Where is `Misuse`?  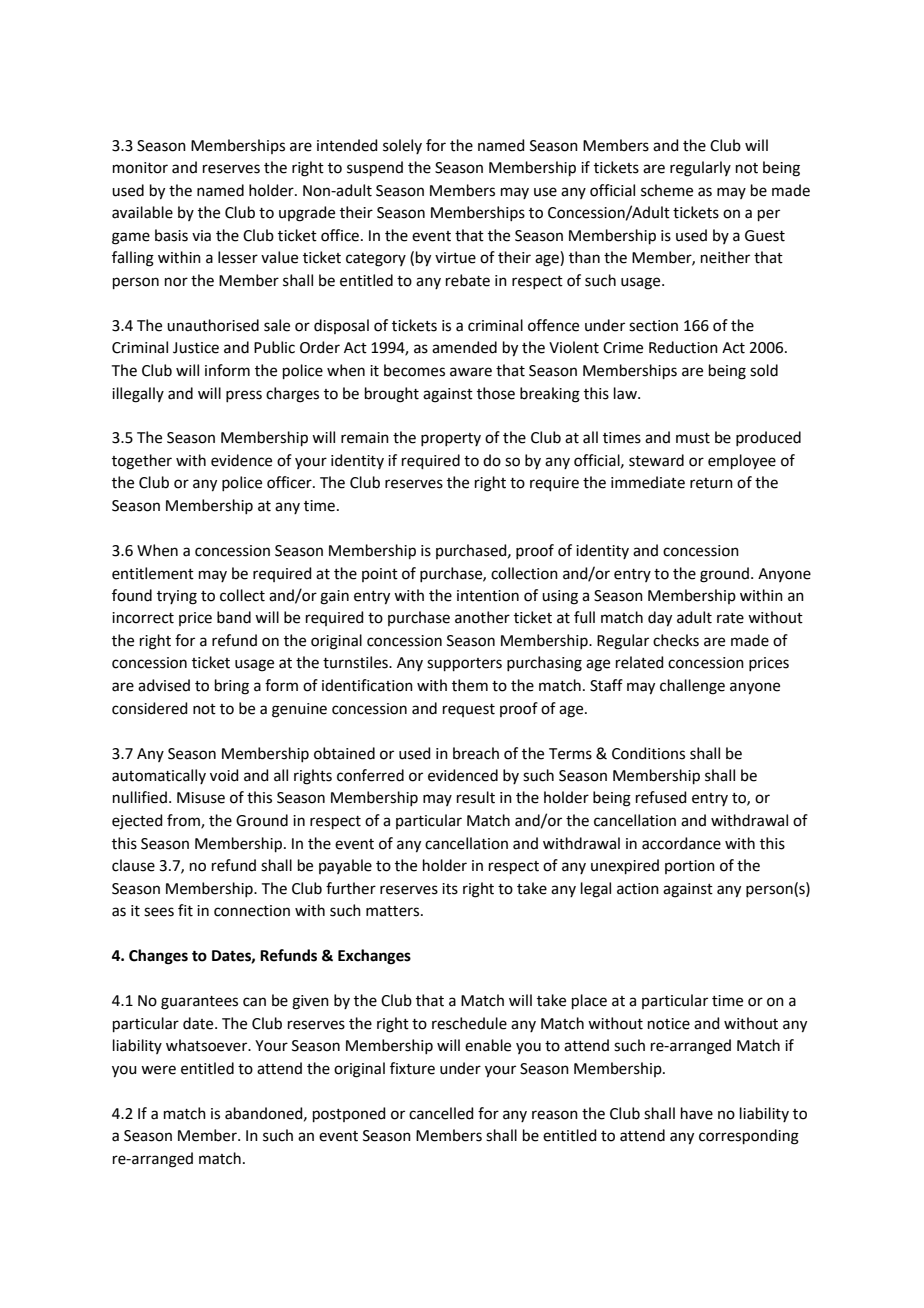 Misuse is located at coordinates (201, 798).
